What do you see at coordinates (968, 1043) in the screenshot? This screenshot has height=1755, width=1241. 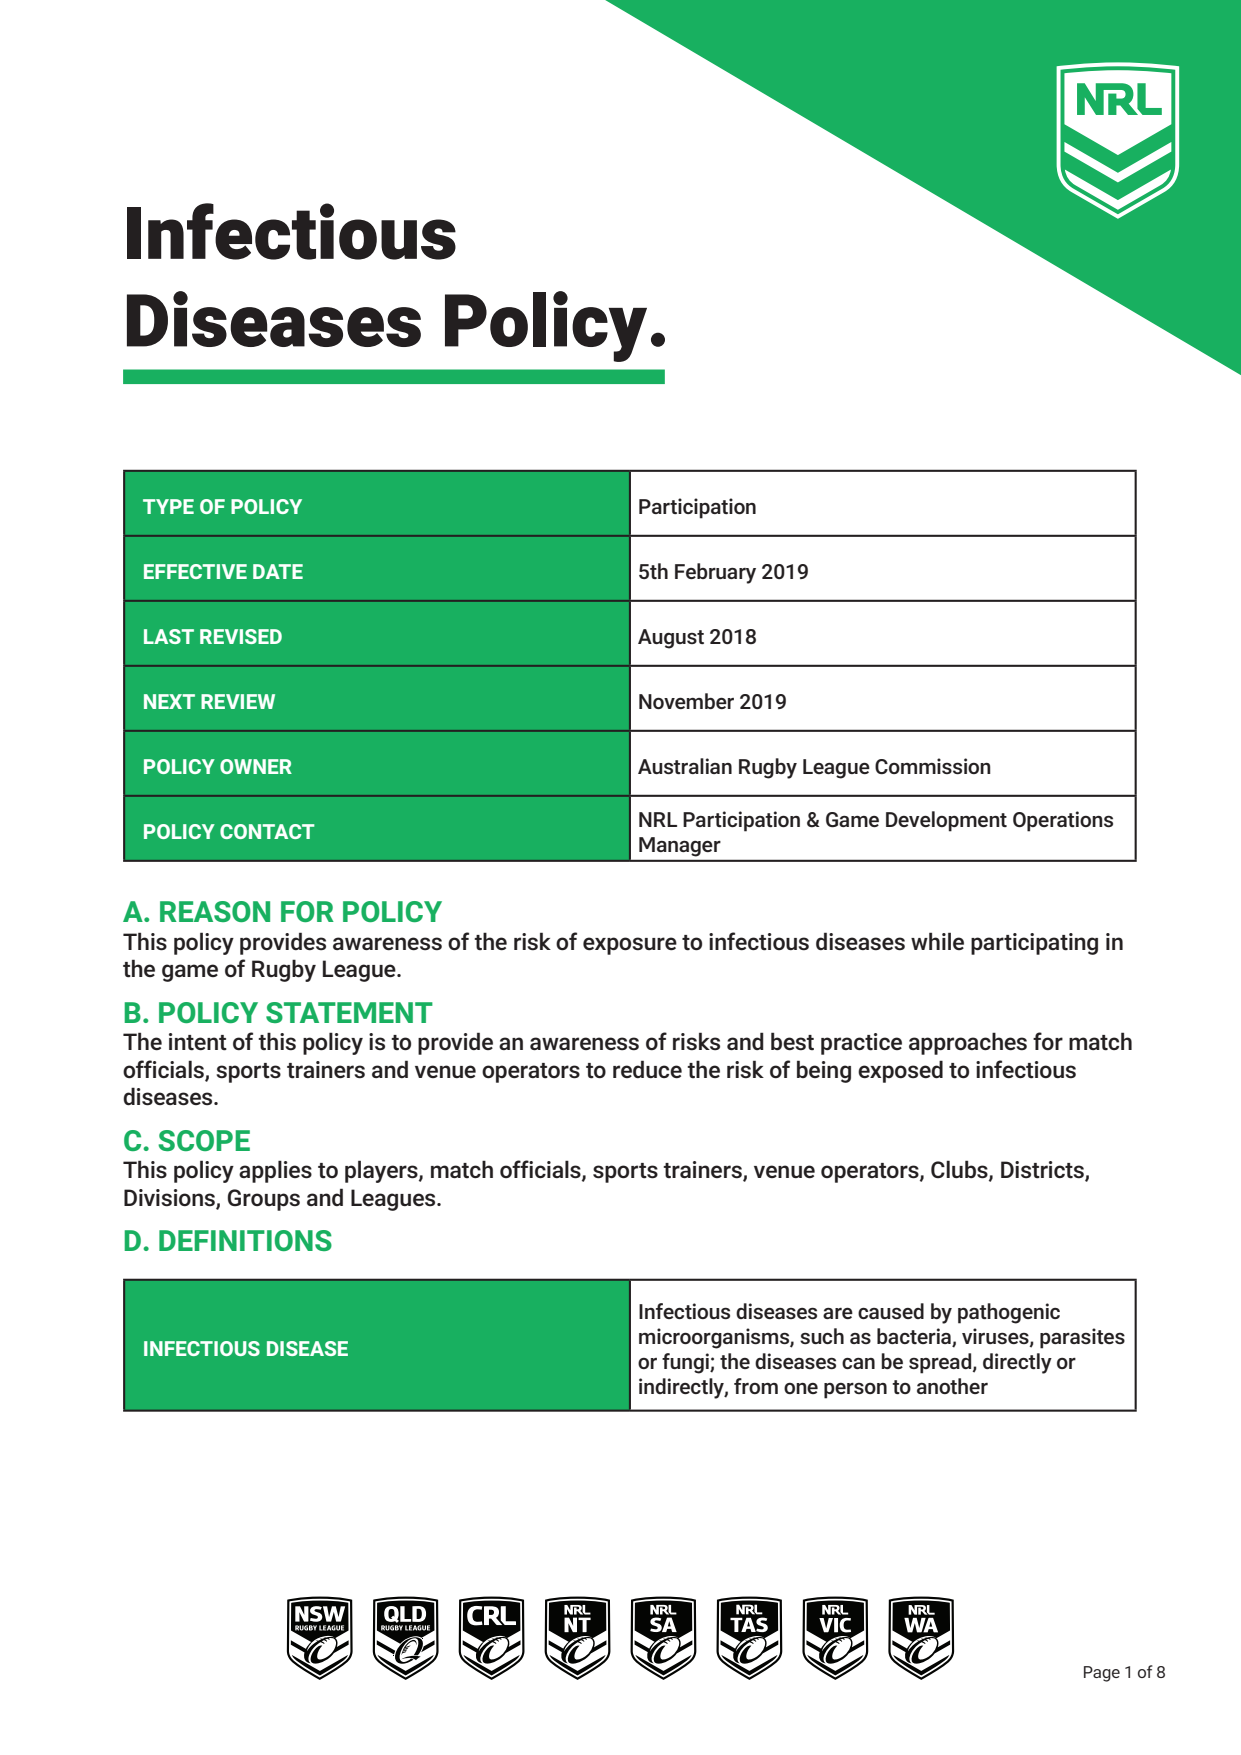 I see `approaches` at bounding box center [968, 1043].
